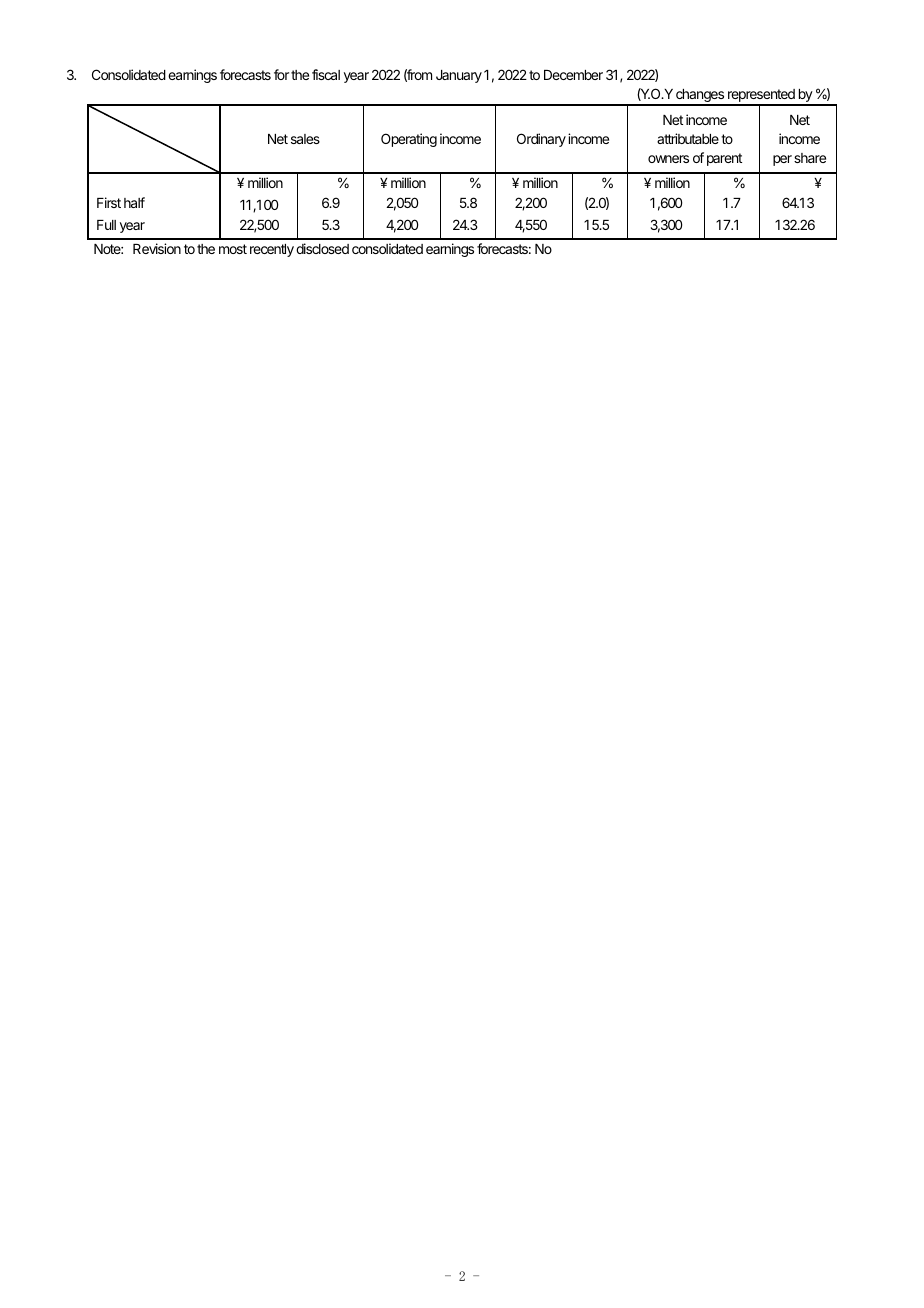  Describe the element at coordinates (305, 139) in the screenshot. I see `sales` at that location.
